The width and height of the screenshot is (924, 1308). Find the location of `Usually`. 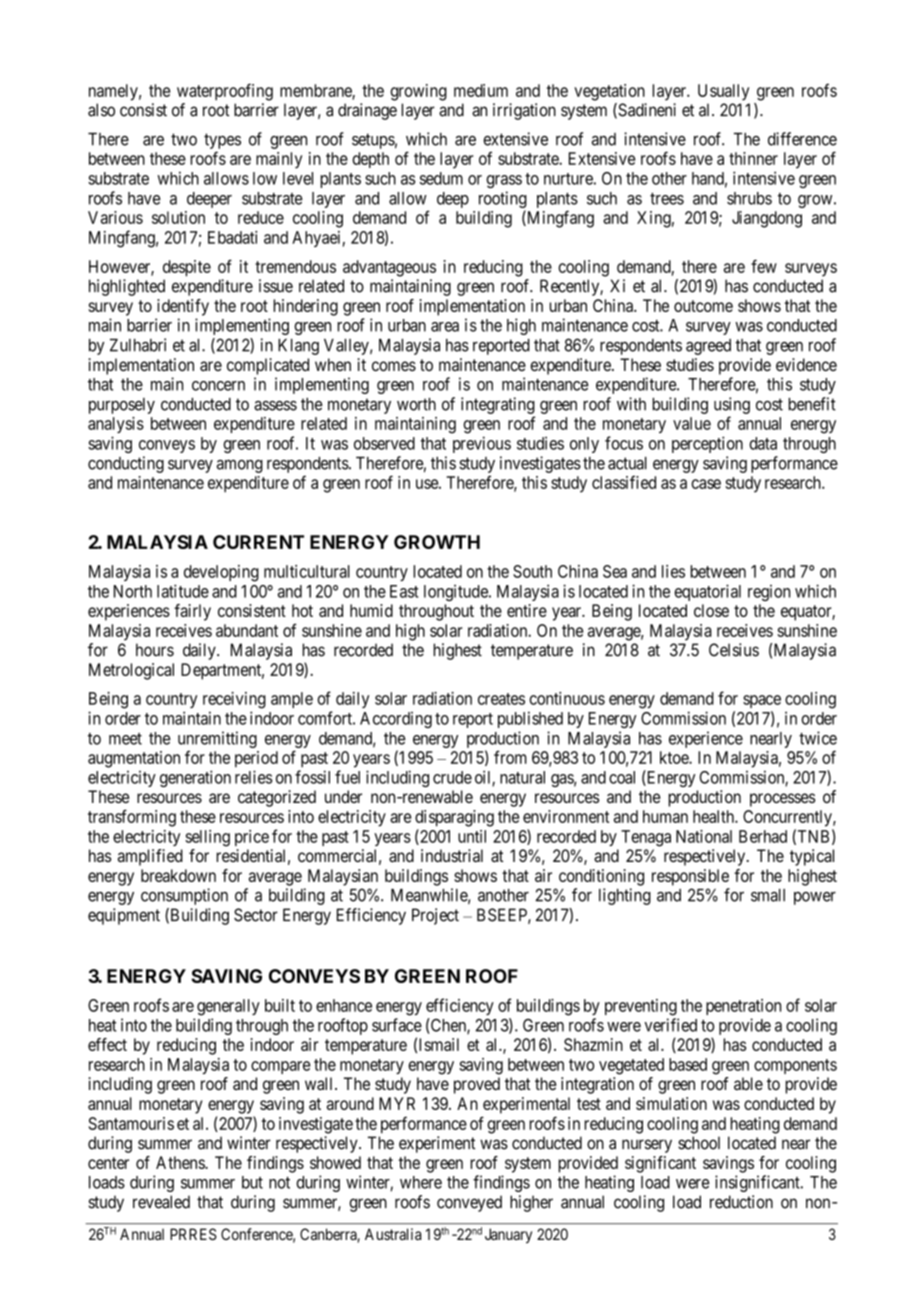

Usually is located at coordinates (723, 92).
